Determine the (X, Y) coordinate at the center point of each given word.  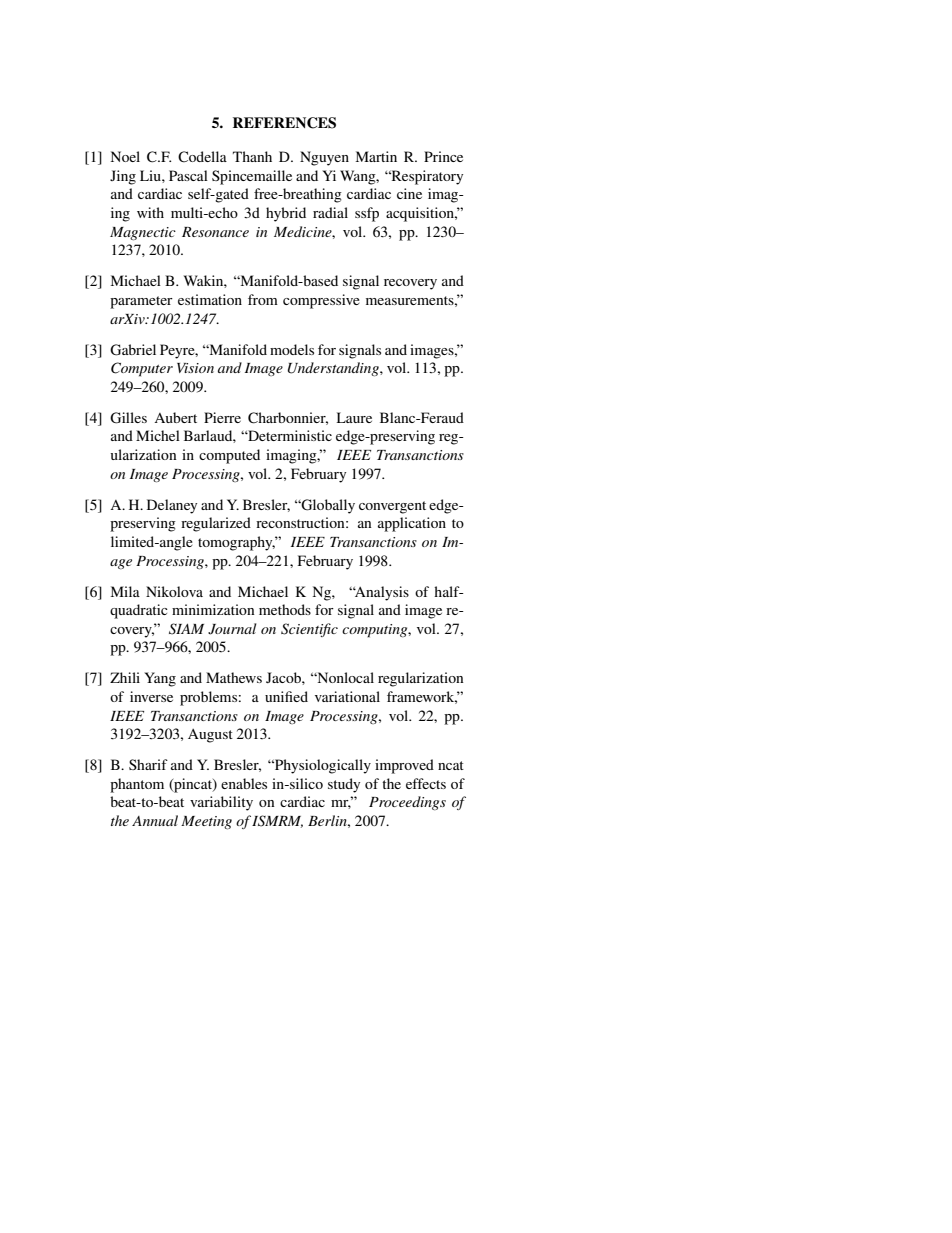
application (412, 524)
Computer (142, 369)
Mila (125, 591)
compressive (321, 301)
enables (244, 783)
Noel (125, 156)
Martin (376, 156)
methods (285, 609)
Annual (155, 820)
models (292, 349)
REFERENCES (284, 123)
